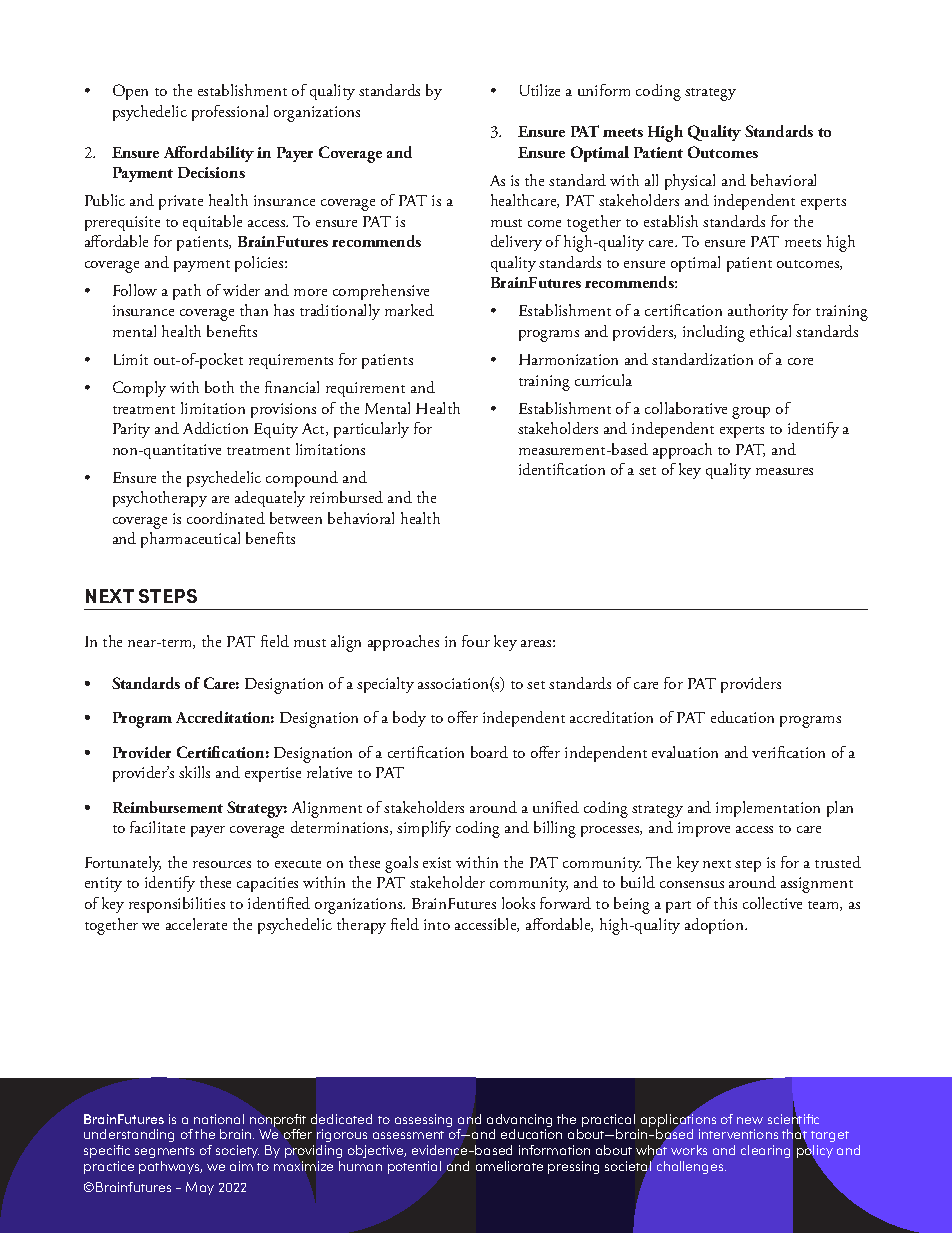  Describe the element at coordinates (690, 182) in the document. I see `physical` at that location.
